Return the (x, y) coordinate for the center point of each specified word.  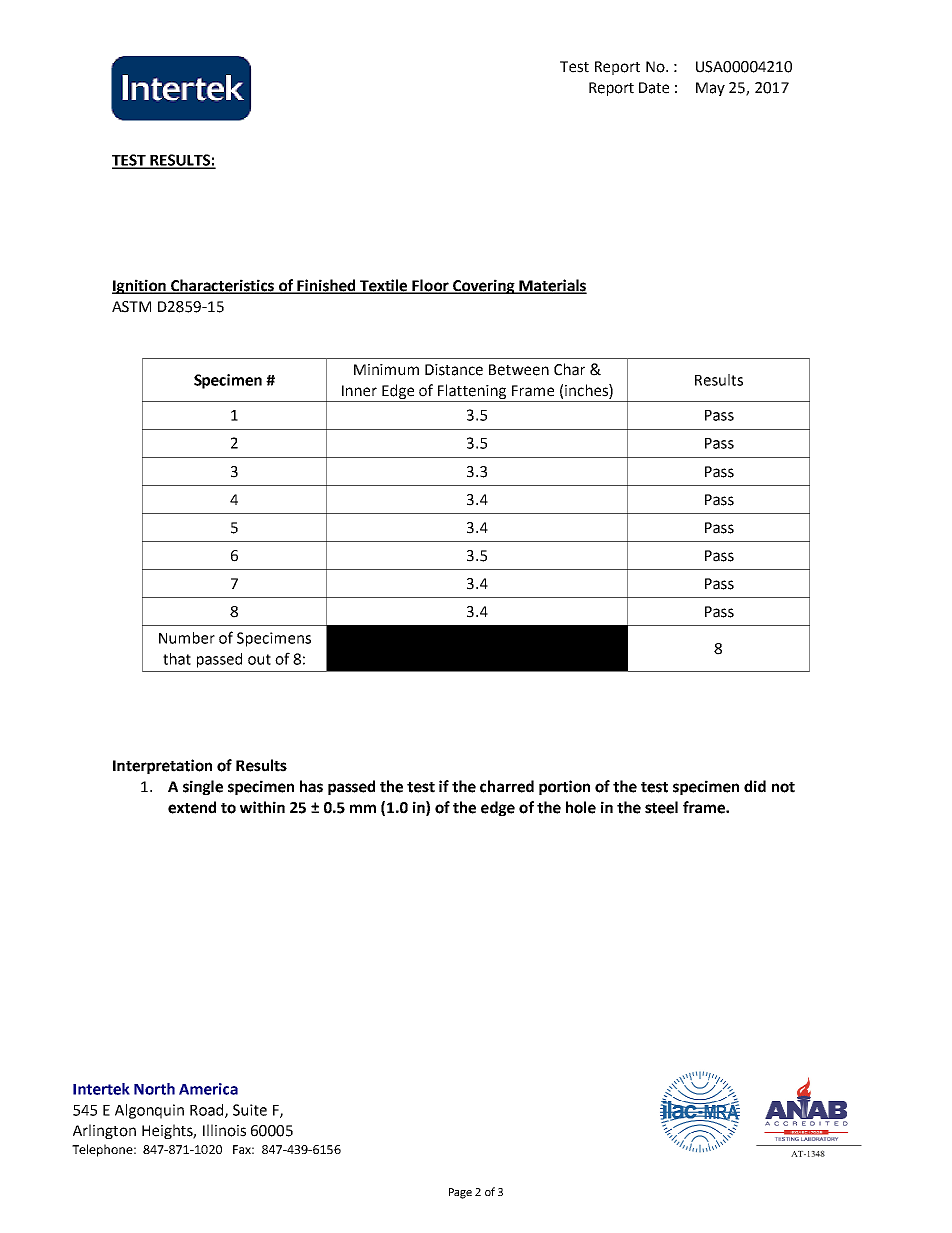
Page (460, 1193)
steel (661, 807)
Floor (431, 286)
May (710, 89)
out (259, 659)
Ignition (140, 286)
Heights (169, 1131)
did (755, 786)
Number (187, 638)
